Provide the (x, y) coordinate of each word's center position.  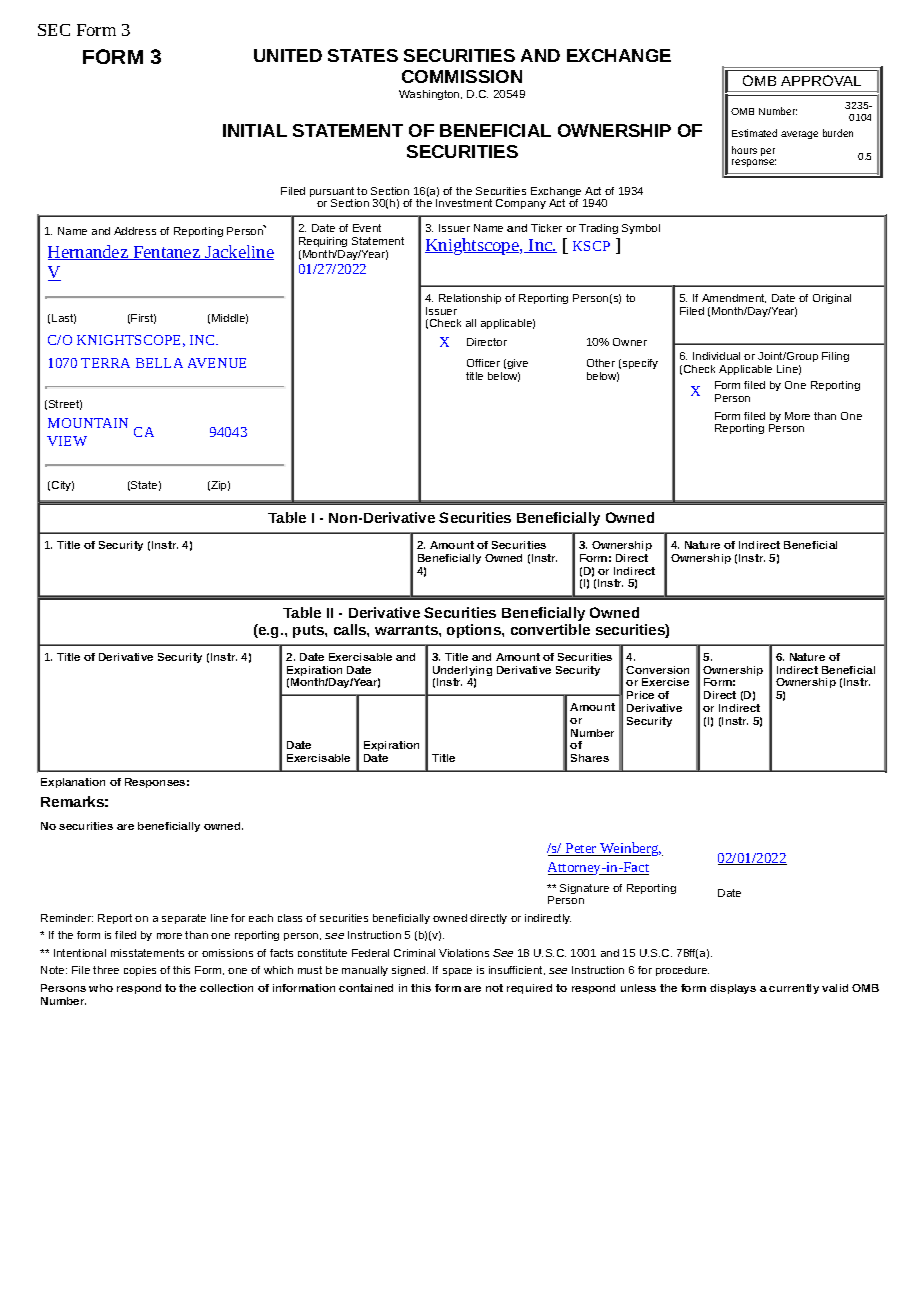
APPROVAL (821, 80)
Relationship (470, 299)
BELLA (159, 363)
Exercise (665, 682)
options (475, 631)
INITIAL (255, 130)
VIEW (67, 441)
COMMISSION (462, 76)
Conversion (657, 670)
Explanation (73, 783)
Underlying (462, 672)
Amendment (734, 298)
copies (140, 971)
